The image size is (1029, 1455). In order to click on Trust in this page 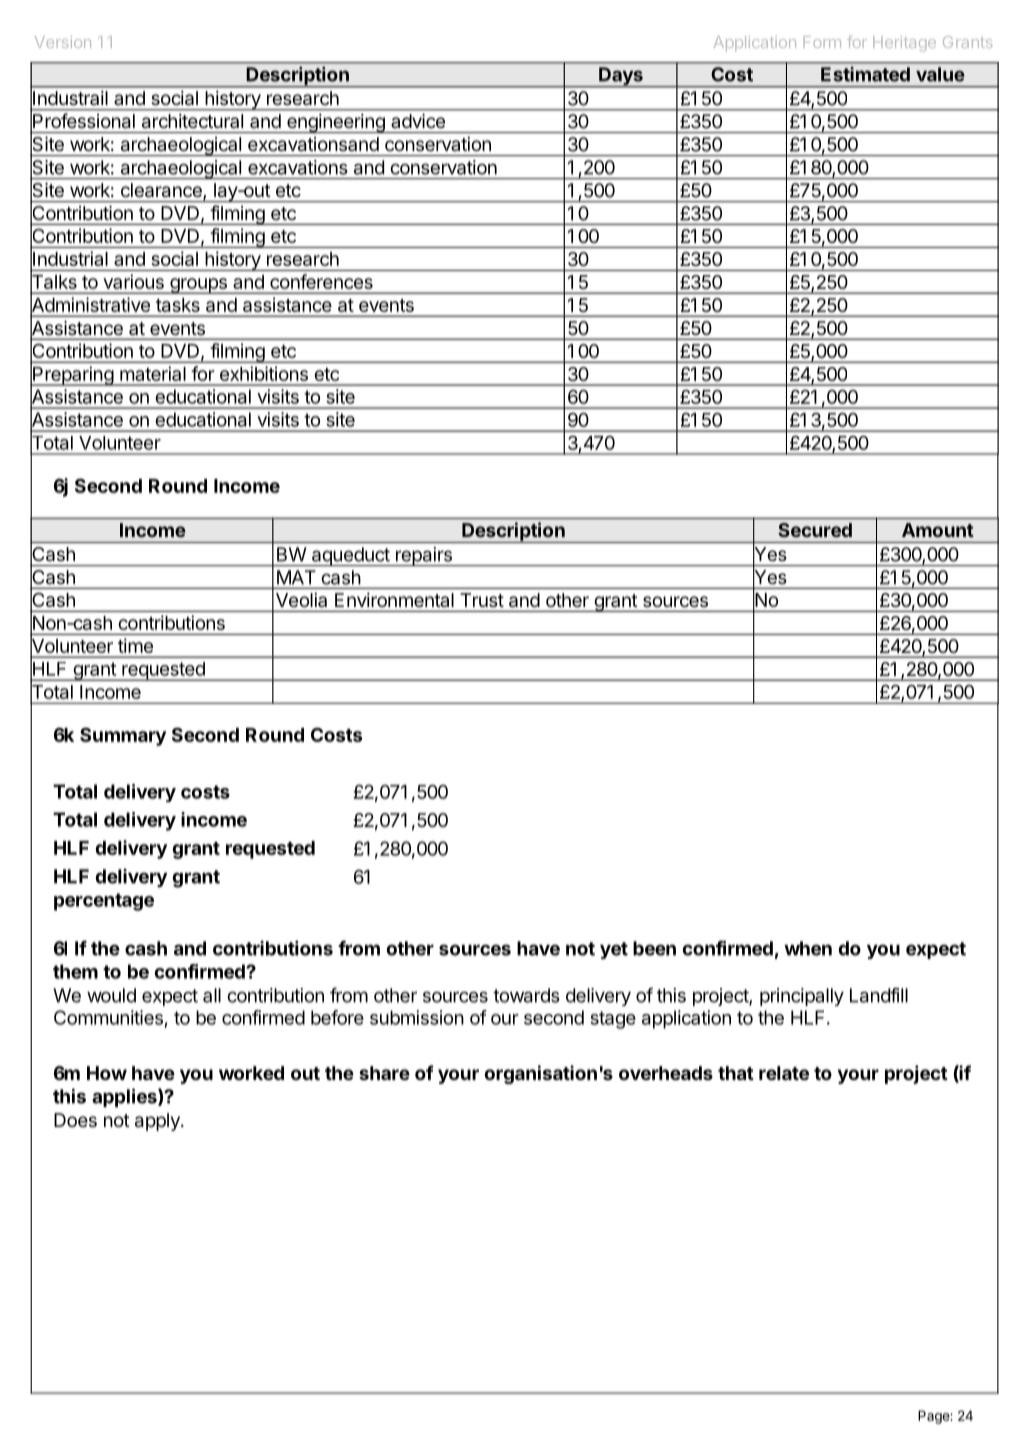, I will do `click(482, 600)`.
